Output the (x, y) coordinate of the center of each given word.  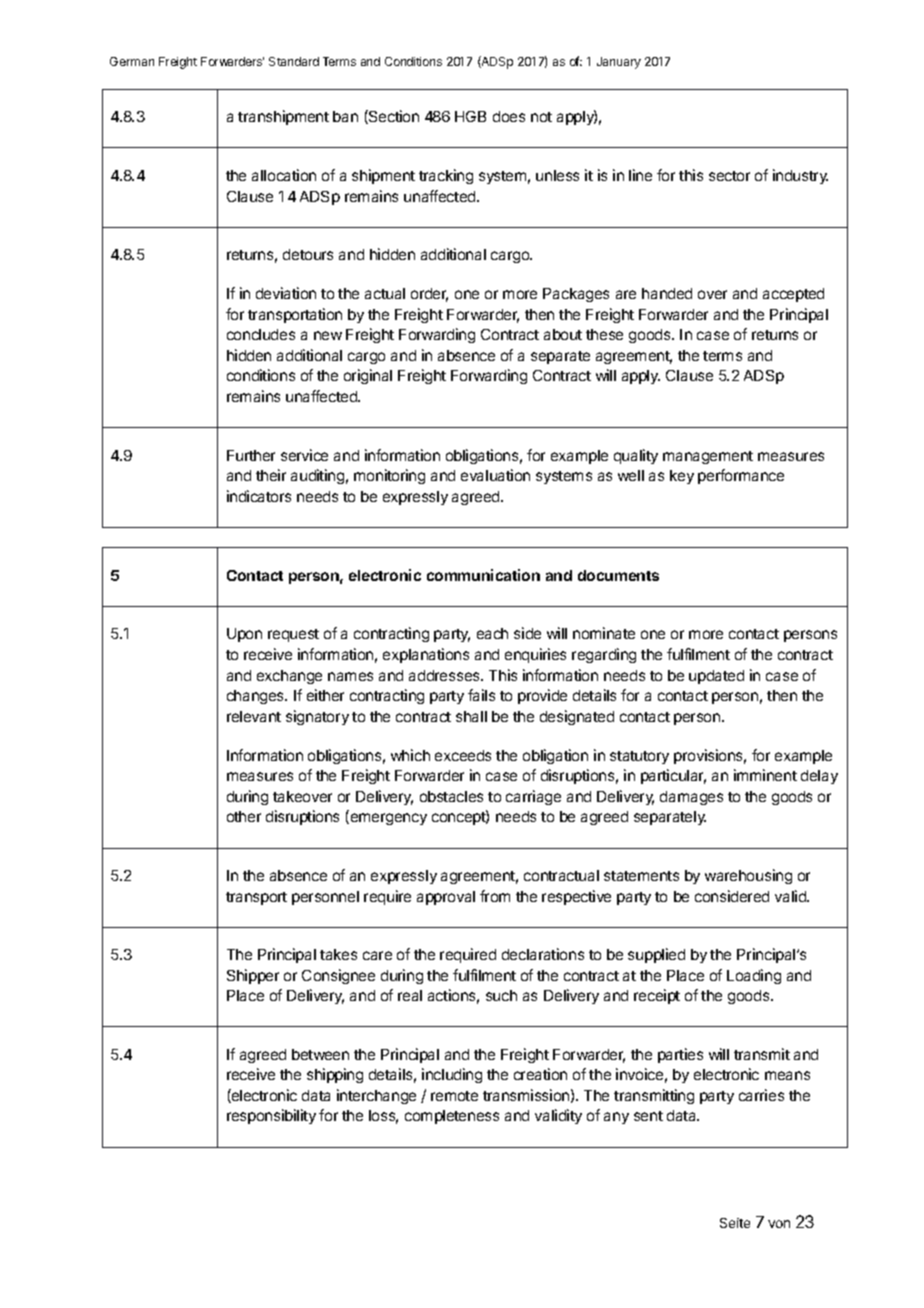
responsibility (271, 1116)
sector (729, 176)
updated (716, 677)
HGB (470, 116)
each (492, 633)
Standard (294, 61)
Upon (244, 635)
